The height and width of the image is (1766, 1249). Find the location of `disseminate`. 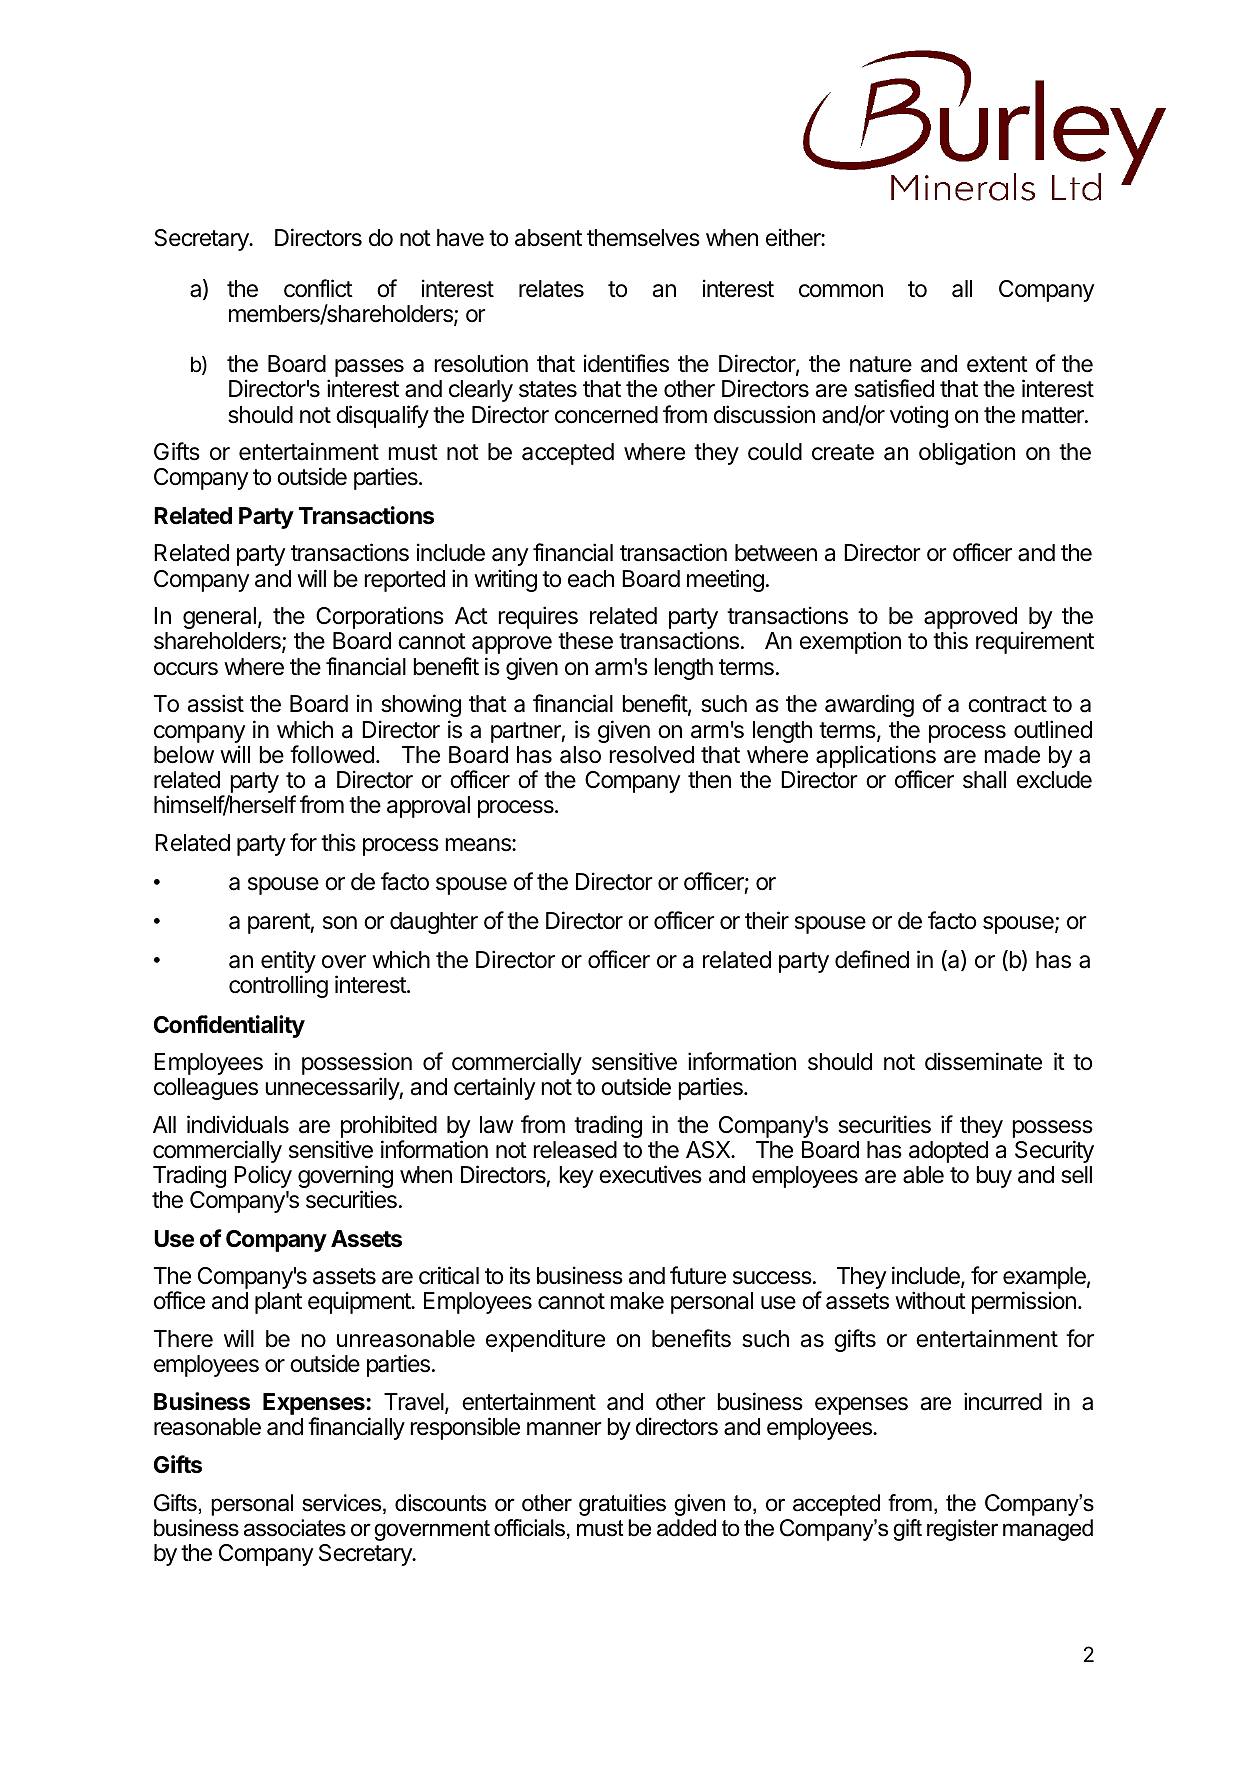

disseminate is located at coordinates (983, 1061).
